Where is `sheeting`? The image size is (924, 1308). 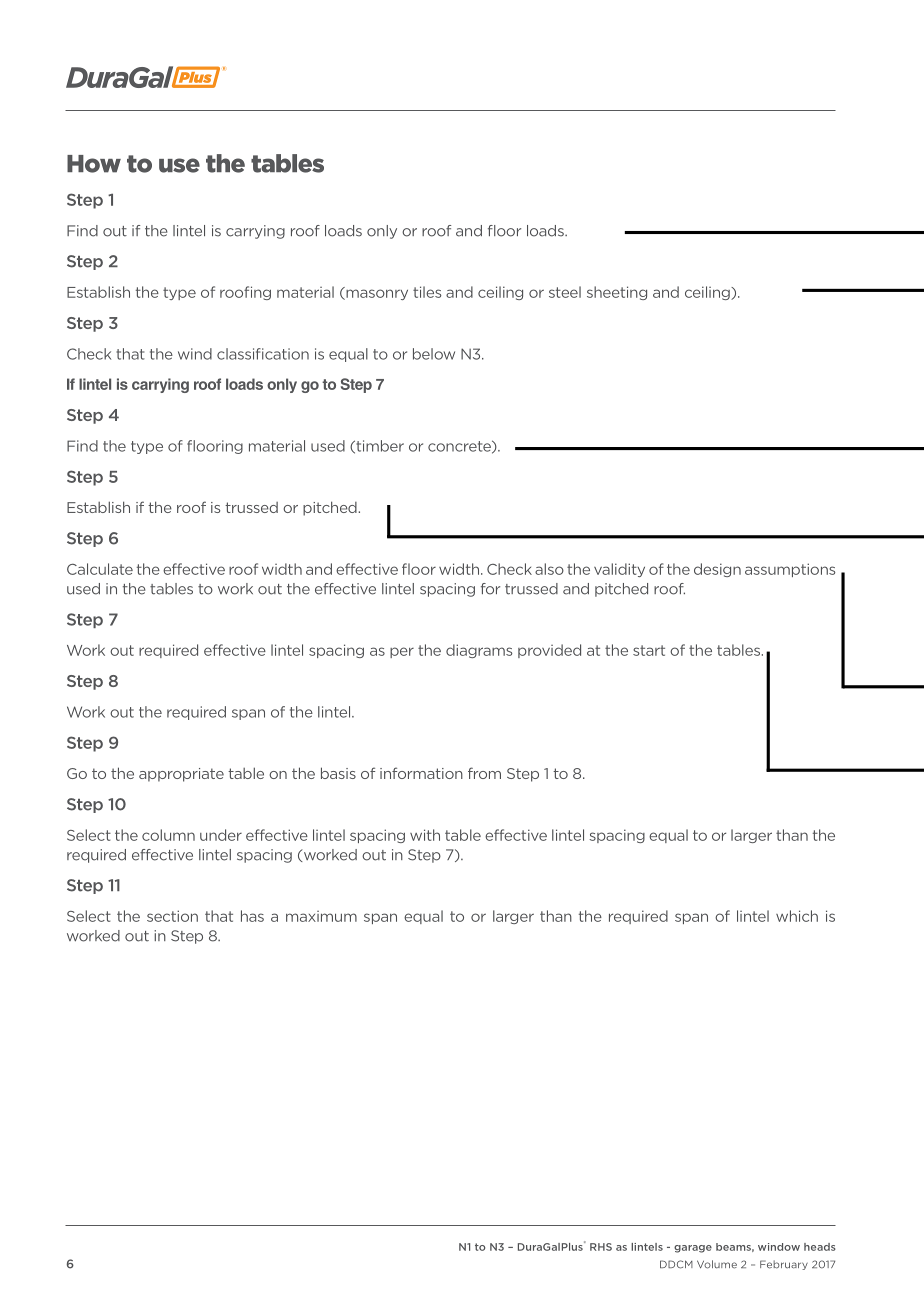
sheeting is located at coordinates (617, 293).
